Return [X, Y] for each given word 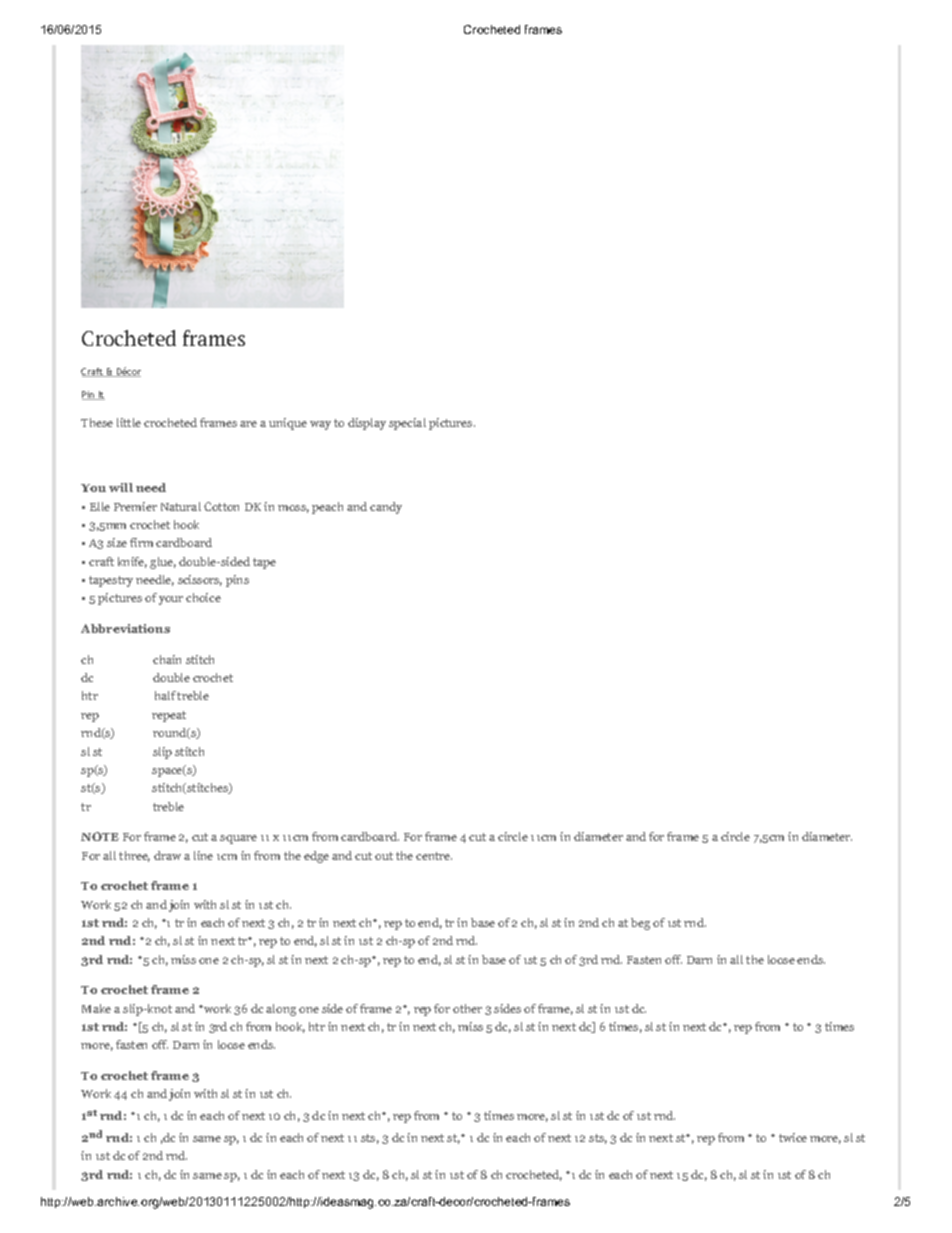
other [467, 1008]
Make [96, 1008]
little [129, 422]
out [384, 856]
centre [434, 856]
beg [640, 924]
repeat [169, 716]
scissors [200, 580]
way [320, 425]
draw [167, 855]
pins [237, 581]
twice [793, 1137]
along [281, 1010]
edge [316, 857]
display [367, 424]
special [407, 424]
